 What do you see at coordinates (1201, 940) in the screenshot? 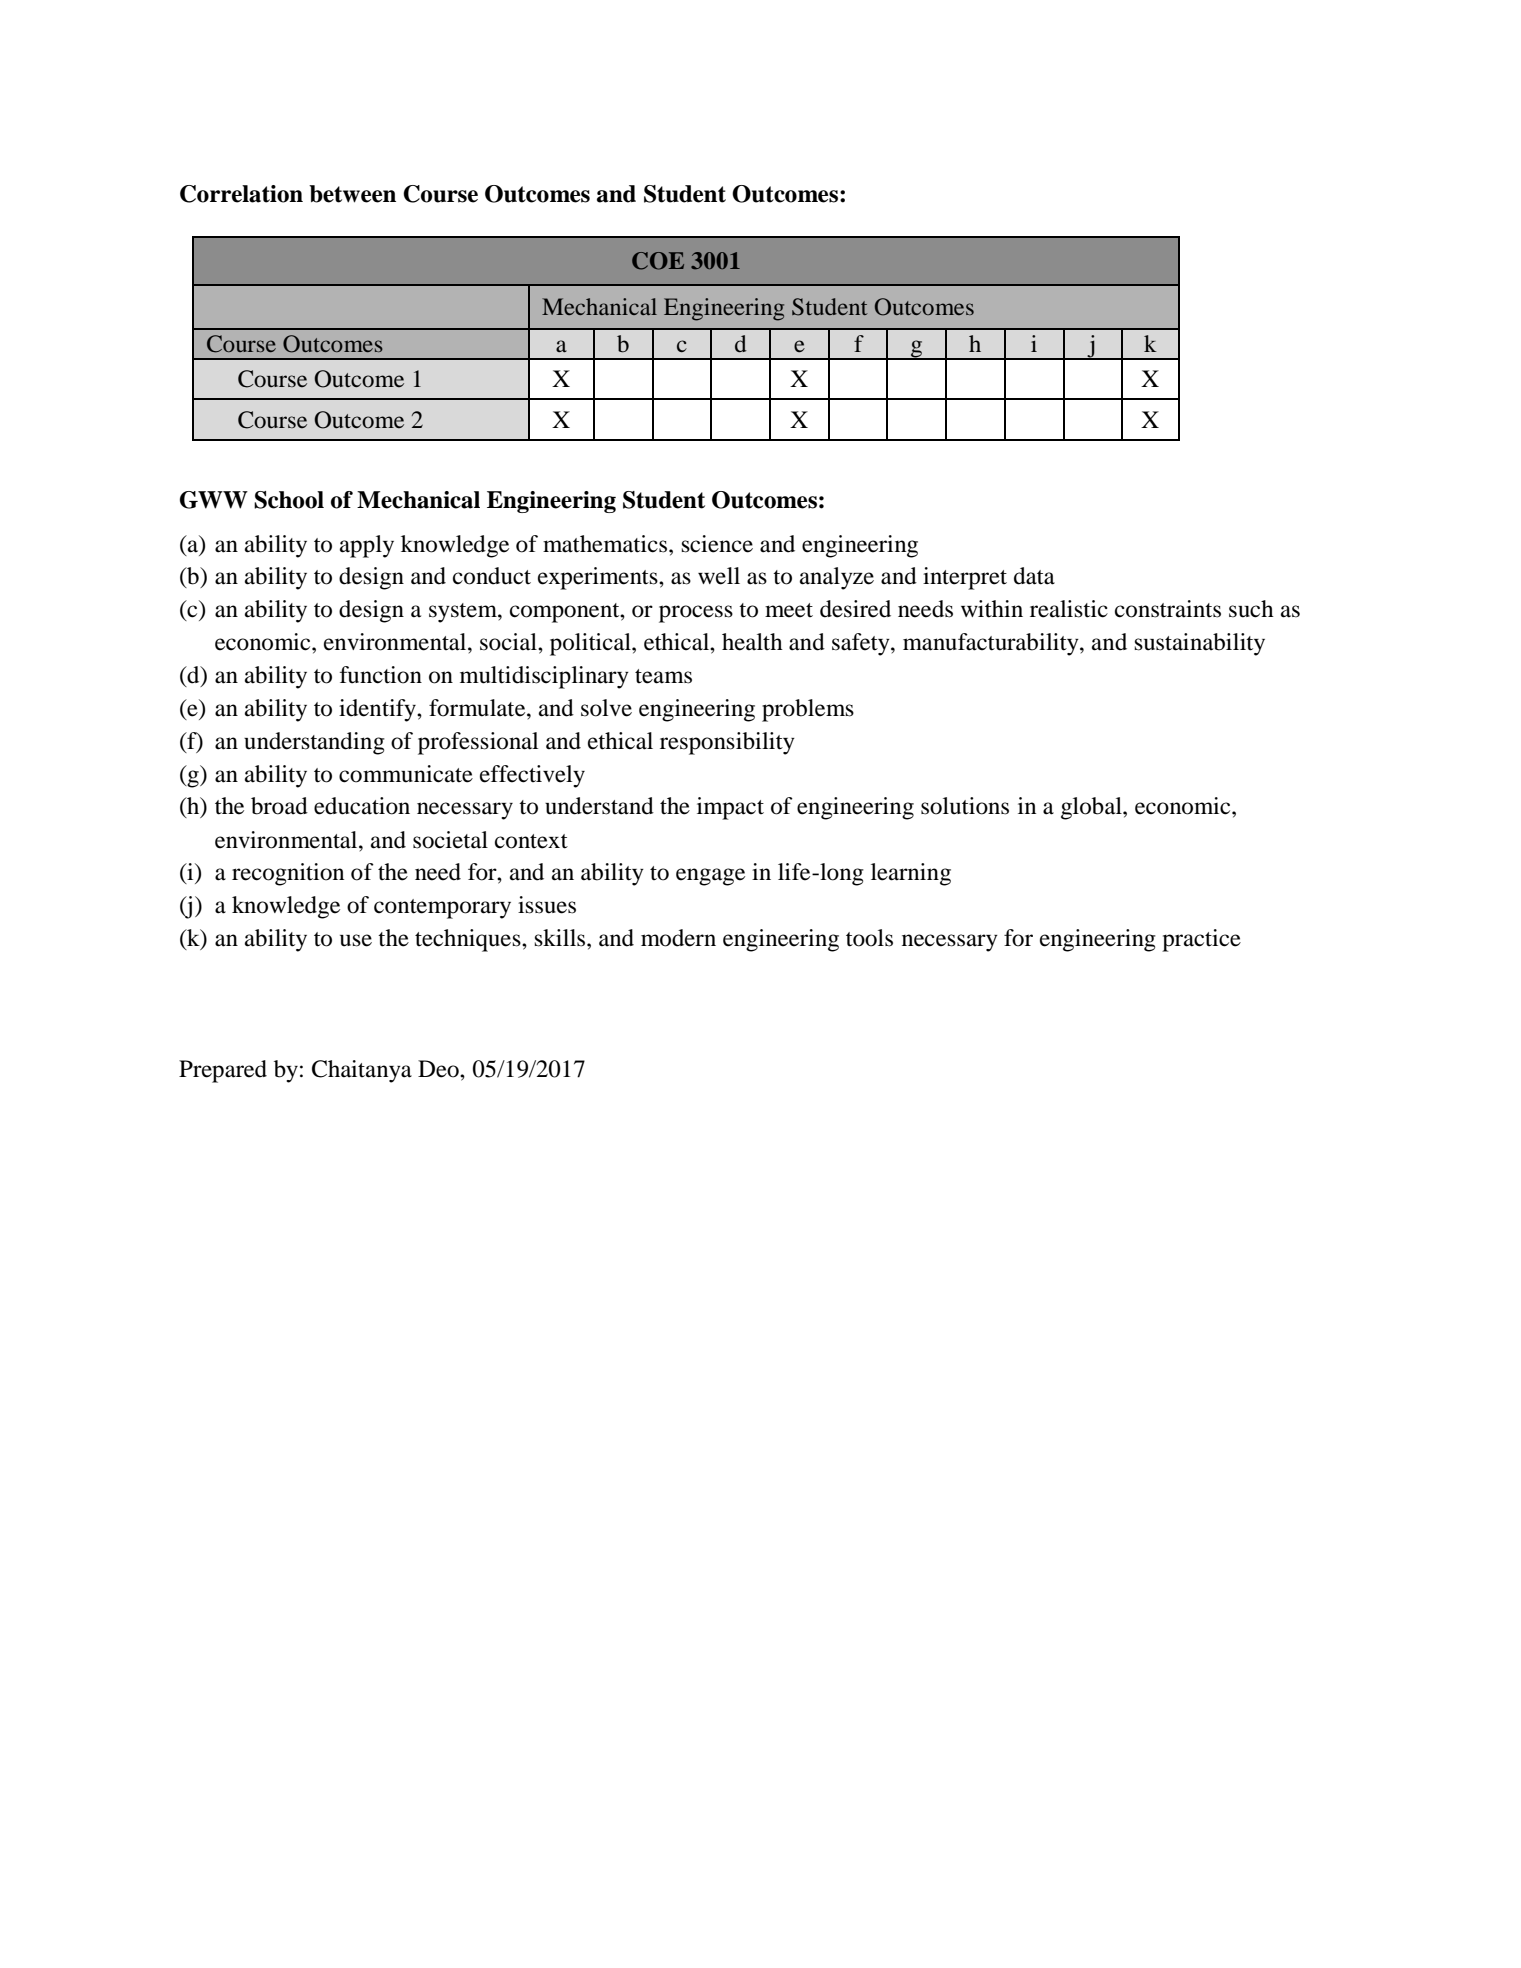
I see `practice` at bounding box center [1201, 940].
